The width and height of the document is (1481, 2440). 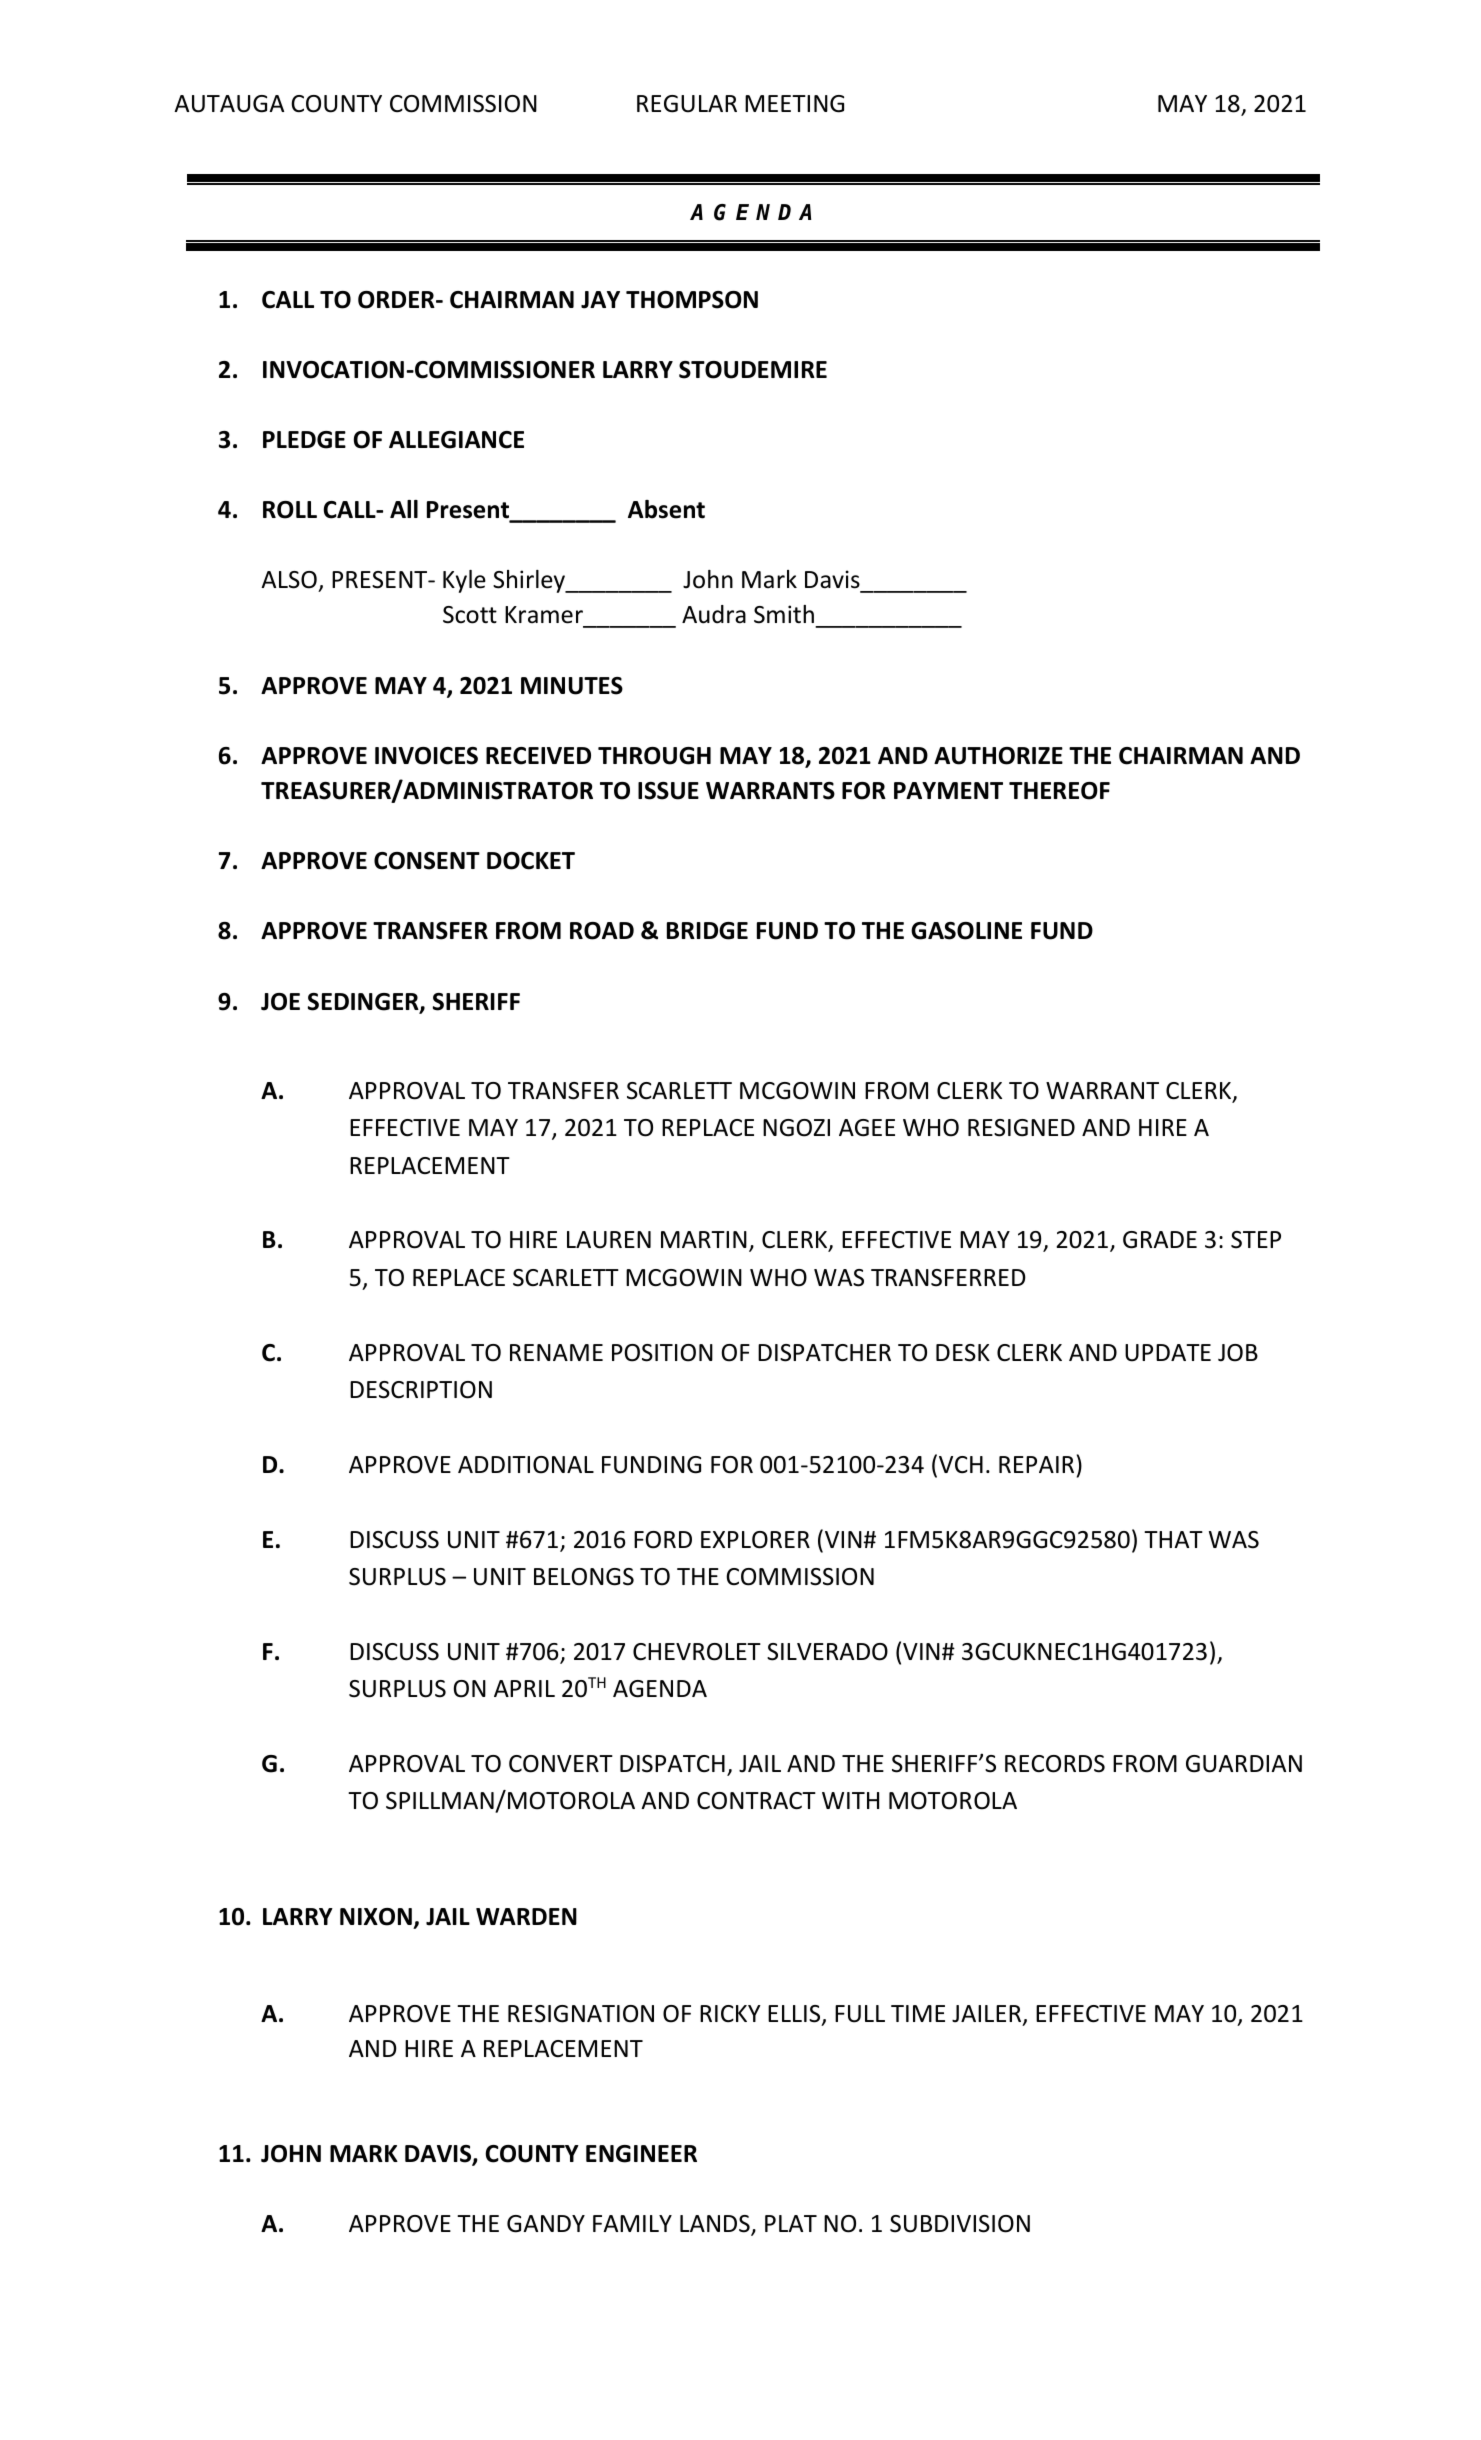 What do you see at coordinates (600, 300) in the document?
I see `JAY` at bounding box center [600, 300].
